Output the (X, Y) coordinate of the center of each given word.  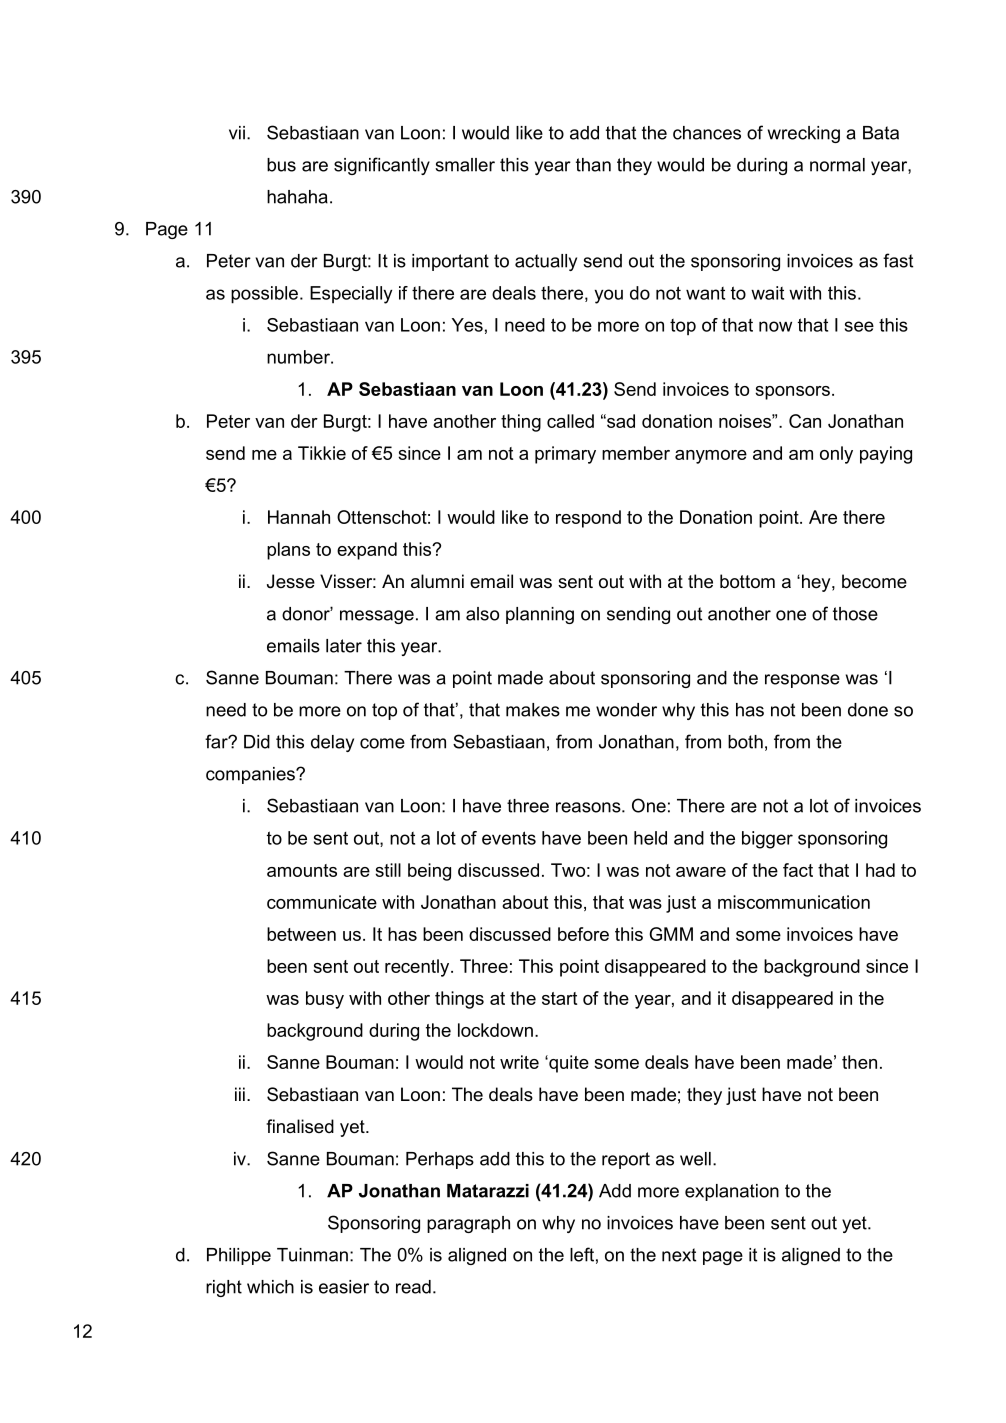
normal (837, 165)
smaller (465, 165)
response (802, 681)
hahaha (297, 197)
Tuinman (312, 1255)
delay (332, 743)
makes (533, 710)
